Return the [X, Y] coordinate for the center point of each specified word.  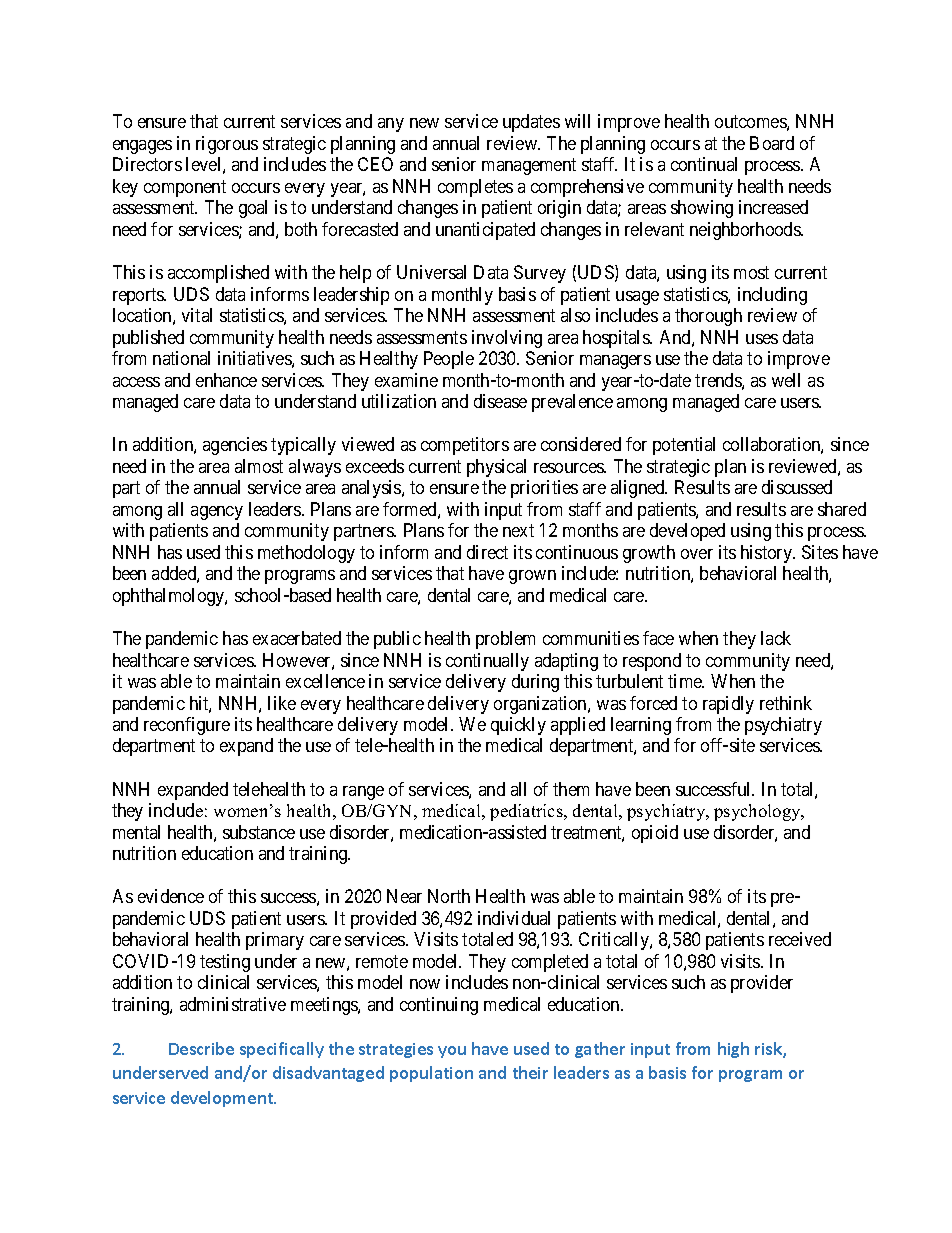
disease [500, 401]
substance [259, 832]
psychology [758, 812]
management [529, 167]
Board [772, 143]
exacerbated [297, 638]
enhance [226, 380]
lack [776, 638]
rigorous [227, 145]
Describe [201, 1048]
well [786, 380]
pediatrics [527, 812]
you [452, 1052]
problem [505, 640]
